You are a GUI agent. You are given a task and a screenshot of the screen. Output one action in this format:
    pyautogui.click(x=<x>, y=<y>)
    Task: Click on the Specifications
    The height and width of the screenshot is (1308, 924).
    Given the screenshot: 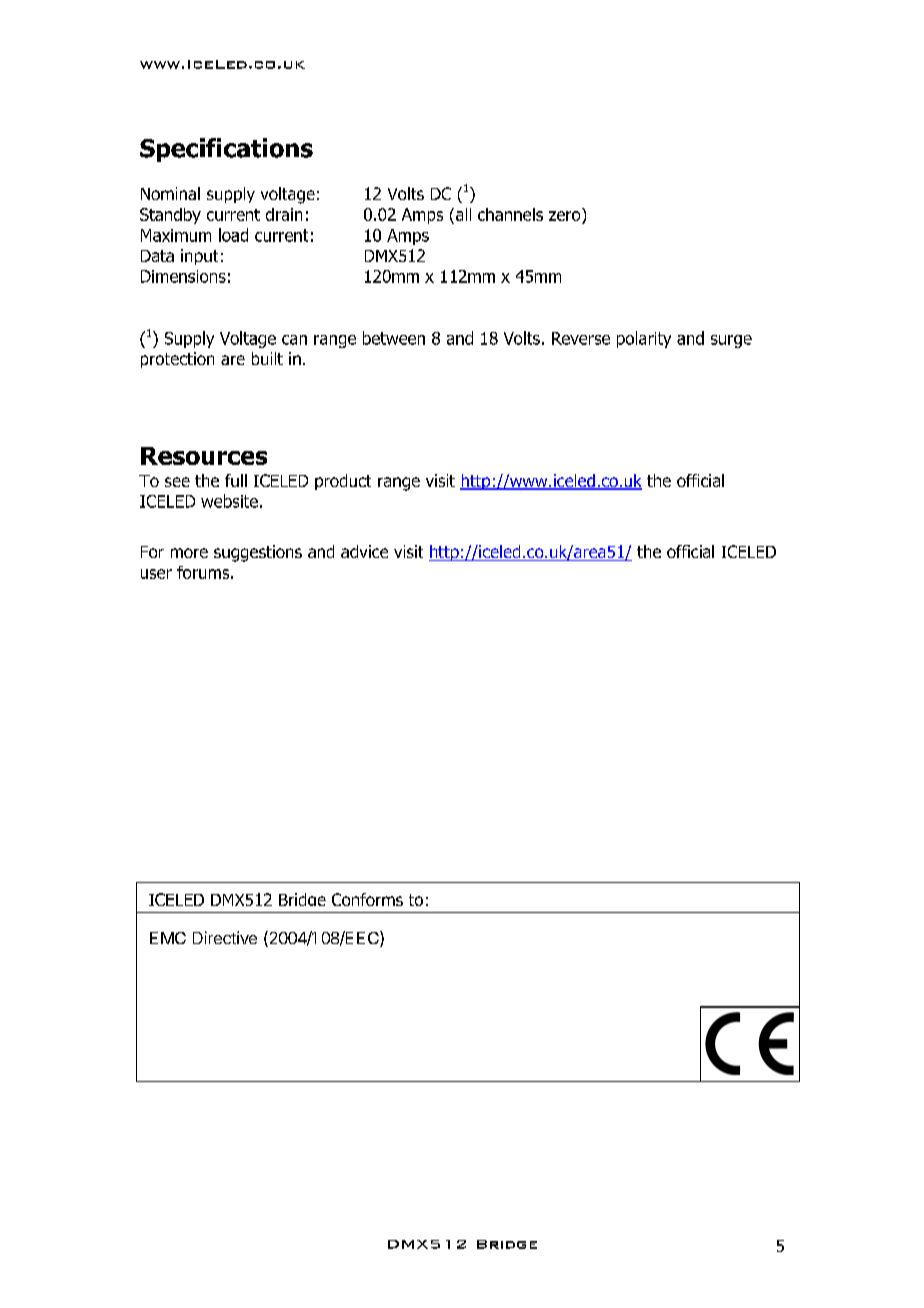 What is the action you would take?
    pyautogui.click(x=226, y=150)
